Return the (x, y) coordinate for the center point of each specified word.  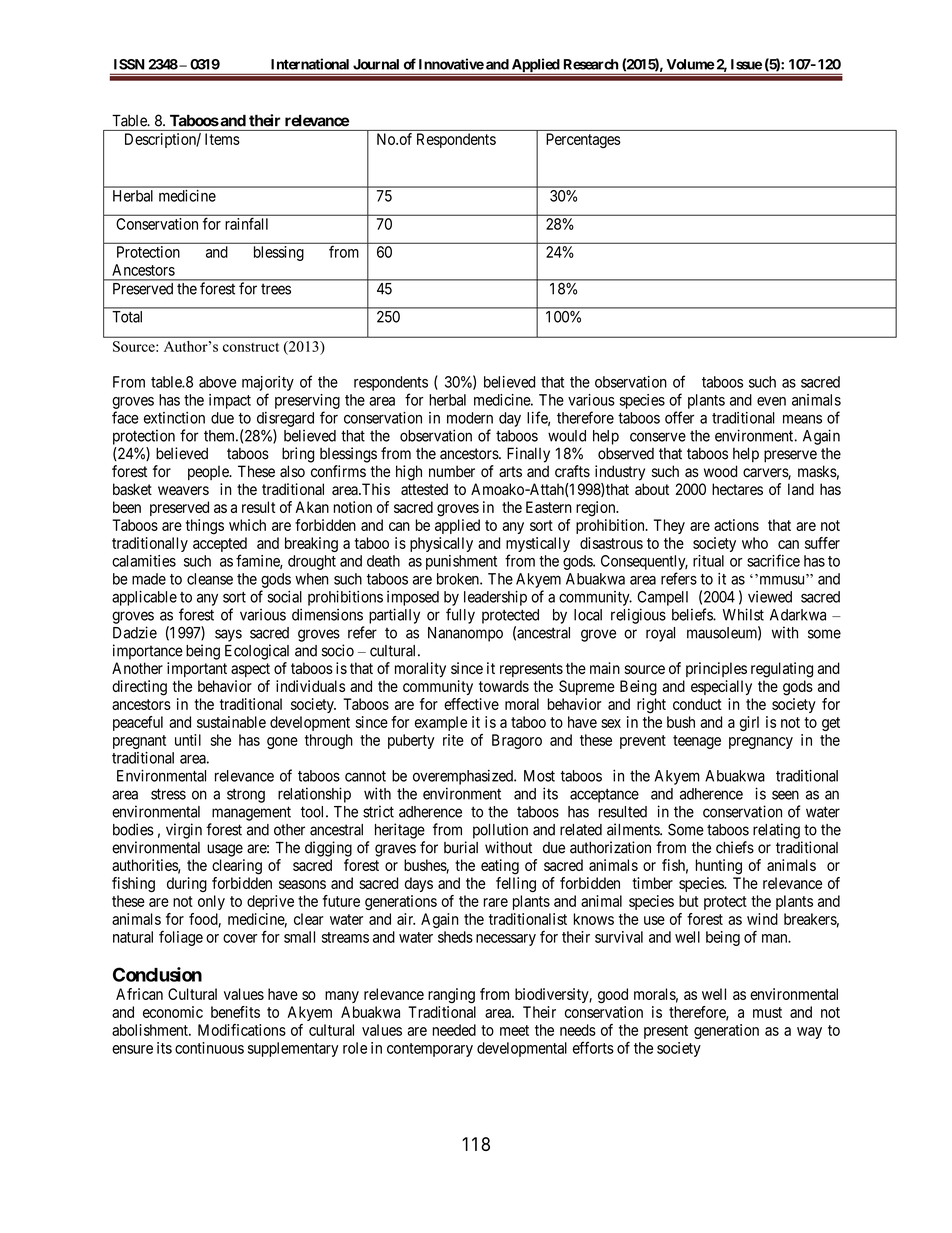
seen (785, 795)
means (802, 419)
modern (470, 418)
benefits (235, 1012)
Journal (376, 64)
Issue (746, 64)
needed (454, 1030)
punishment (461, 562)
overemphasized (464, 777)
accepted (220, 546)
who (755, 543)
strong (246, 796)
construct (251, 347)
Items (222, 139)
